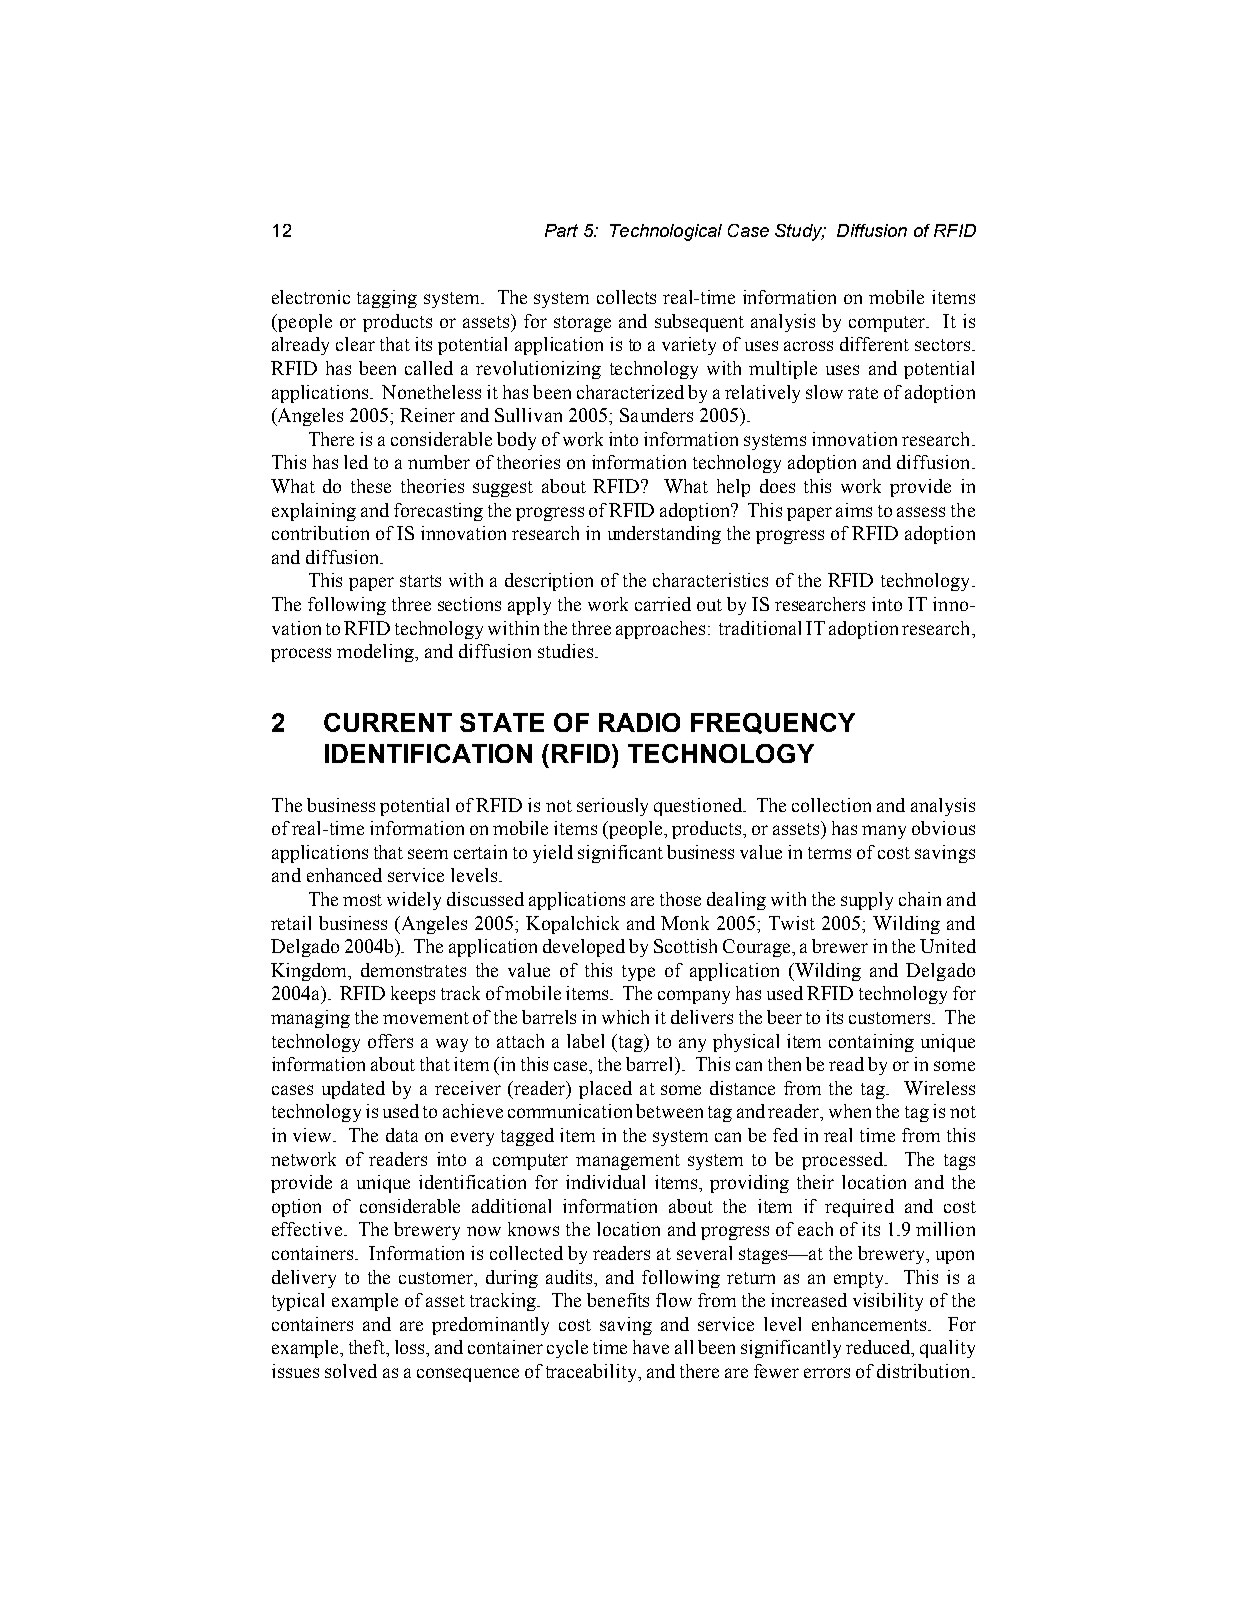 The width and height of the image is (1247, 1614). What do you see at coordinates (353, 1090) in the image?
I see `updated` at bounding box center [353, 1090].
